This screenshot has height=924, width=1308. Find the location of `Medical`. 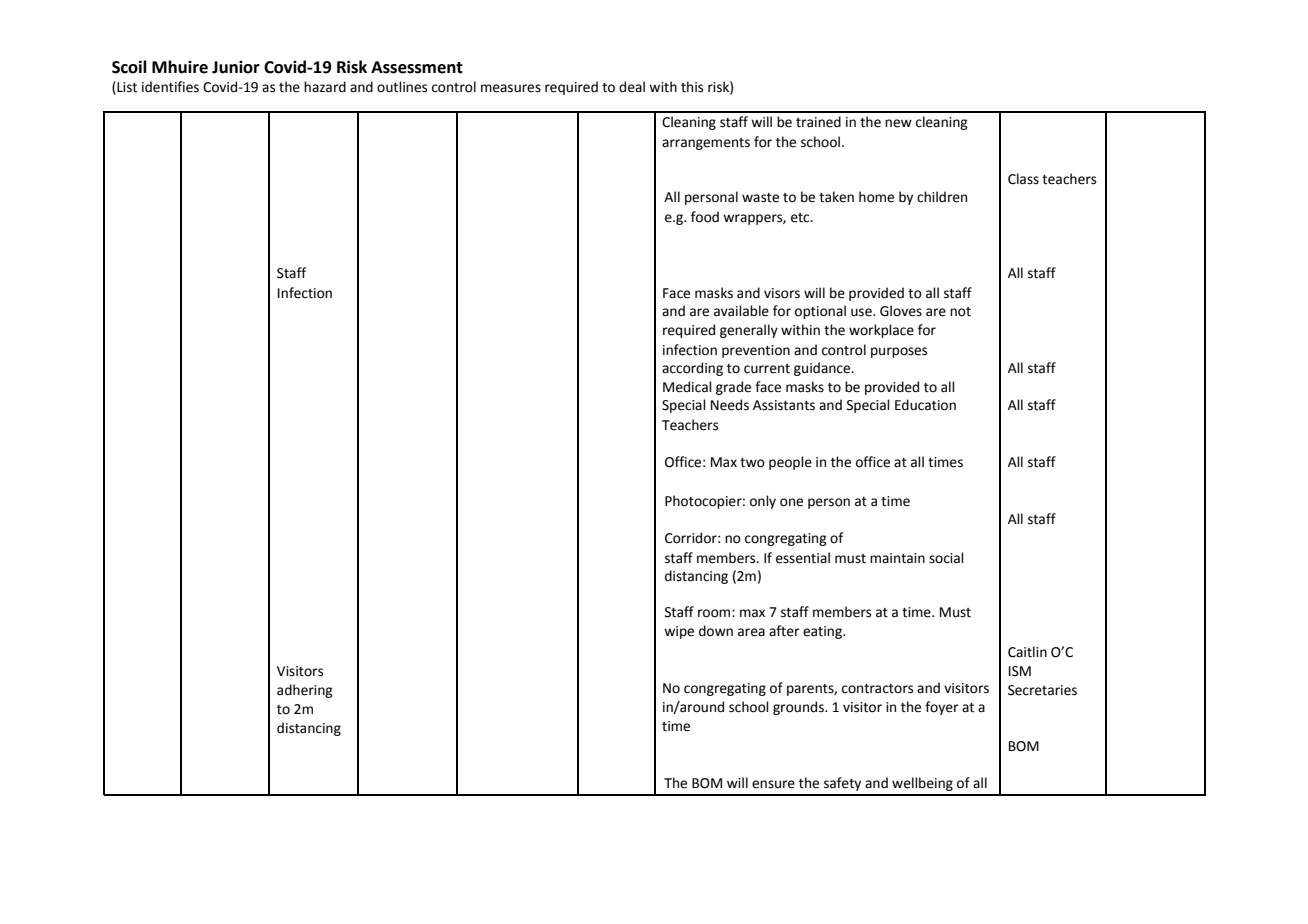

Medical is located at coordinates (687, 387).
